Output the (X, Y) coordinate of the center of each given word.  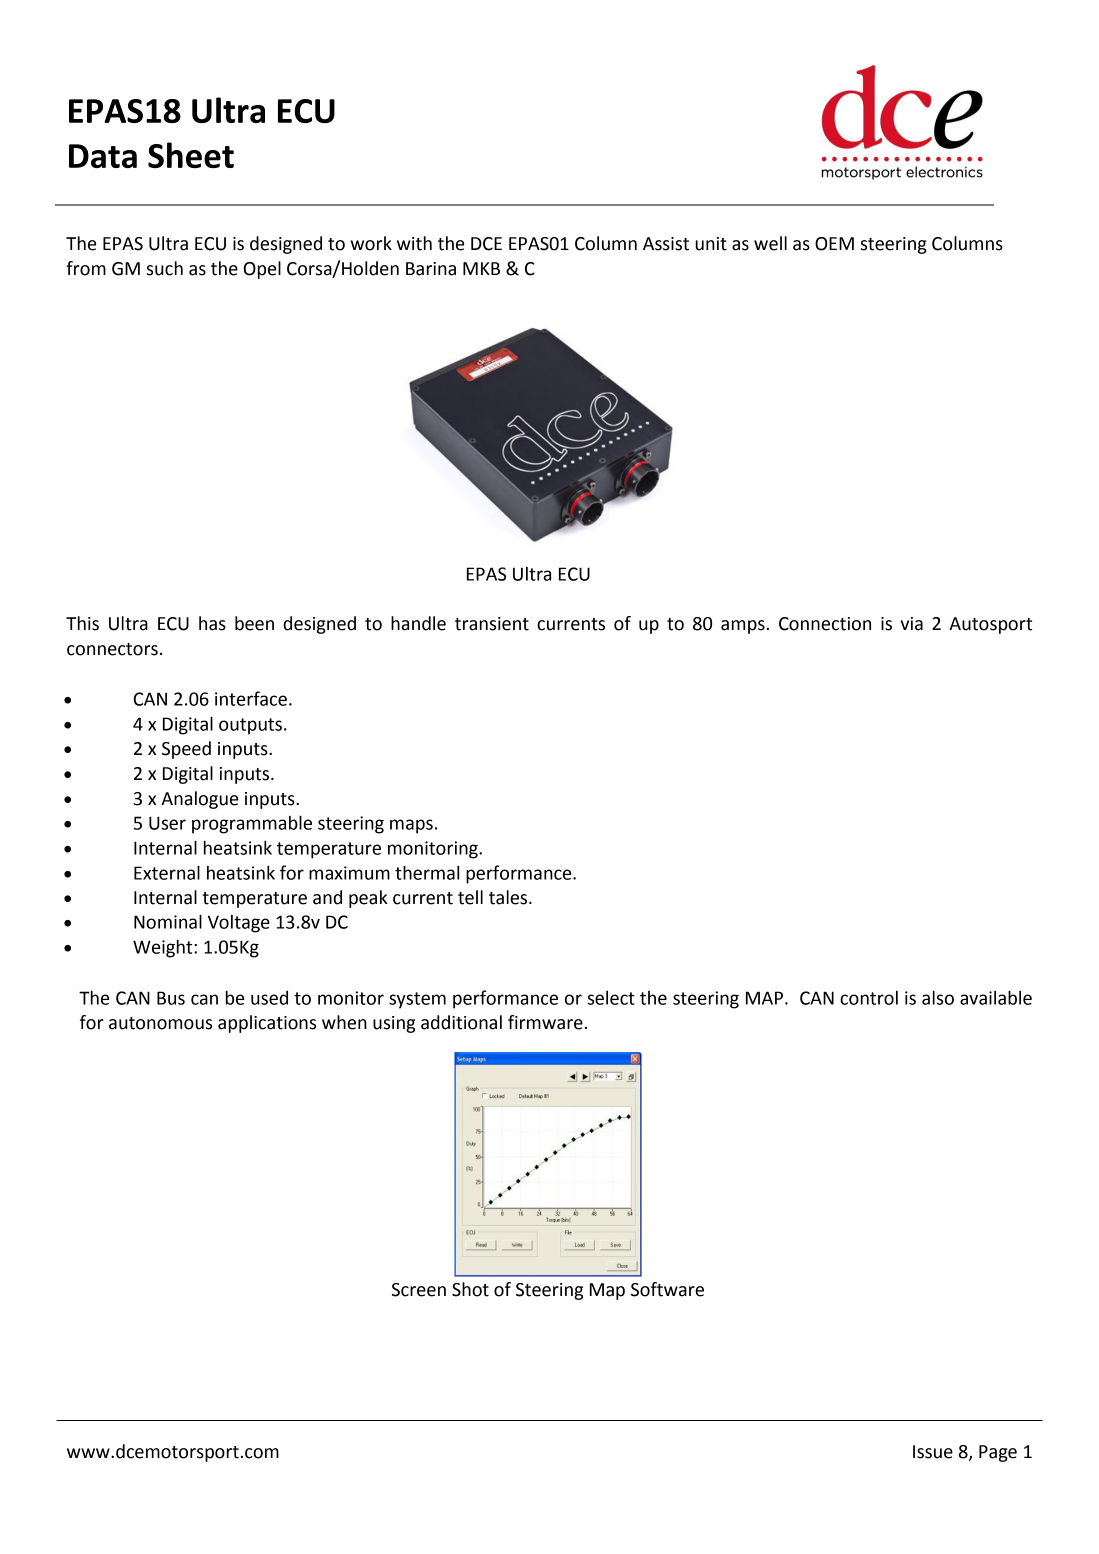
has (212, 623)
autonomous (160, 1023)
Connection (825, 624)
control (869, 998)
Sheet (191, 155)
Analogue (199, 800)
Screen (419, 1290)
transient (492, 624)
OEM (834, 244)
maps (411, 826)
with (414, 243)
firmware (545, 1022)
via (912, 624)
